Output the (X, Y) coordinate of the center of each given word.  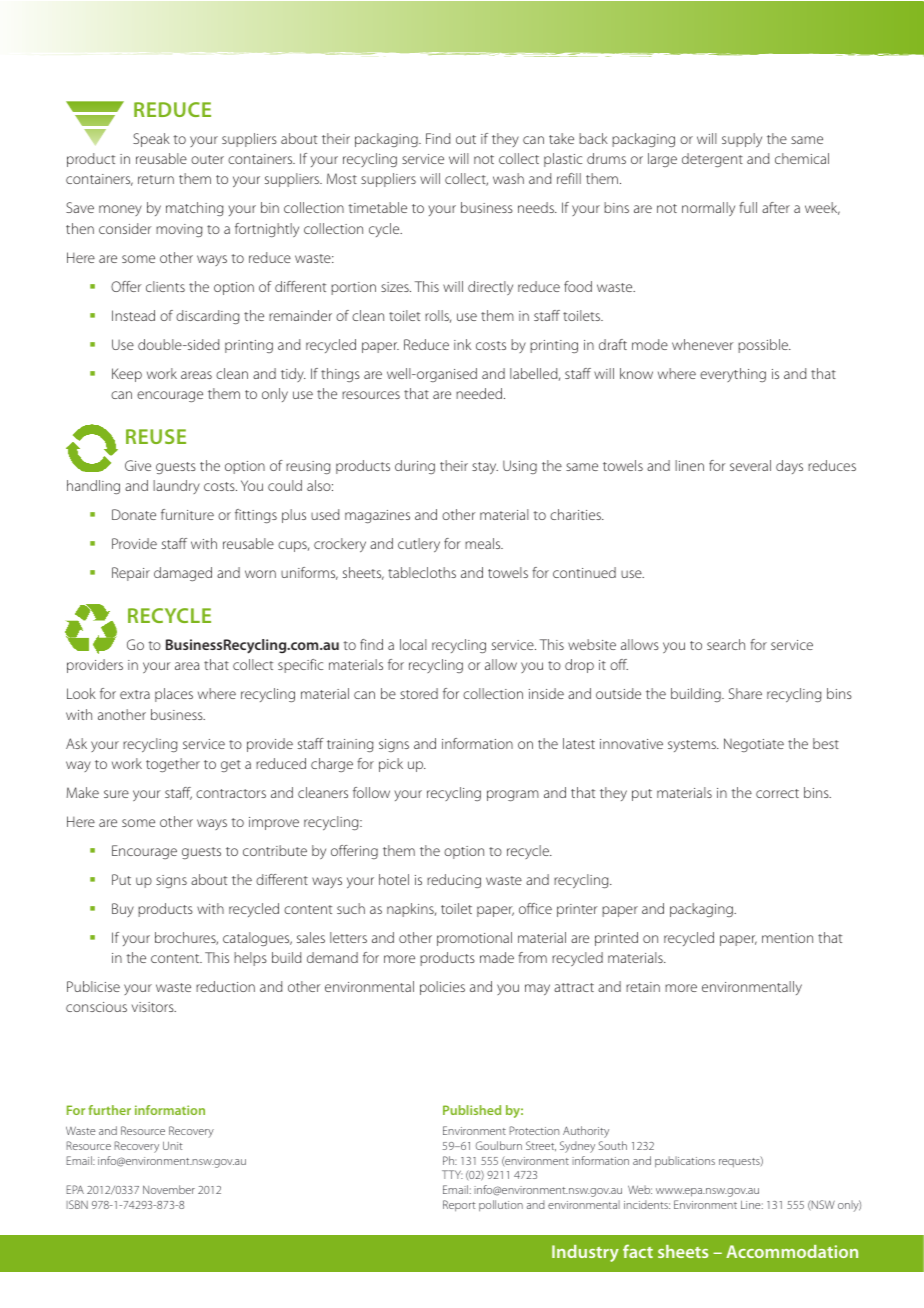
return (156, 179)
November (169, 1189)
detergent (712, 160)
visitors (154, 1007)
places (174, 695)
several (750, 465)
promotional (474, 939)
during (415, 467)
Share (745, 693)
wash (508, 178)
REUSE (156, 436)
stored (419, 693)
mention (787, 938)
